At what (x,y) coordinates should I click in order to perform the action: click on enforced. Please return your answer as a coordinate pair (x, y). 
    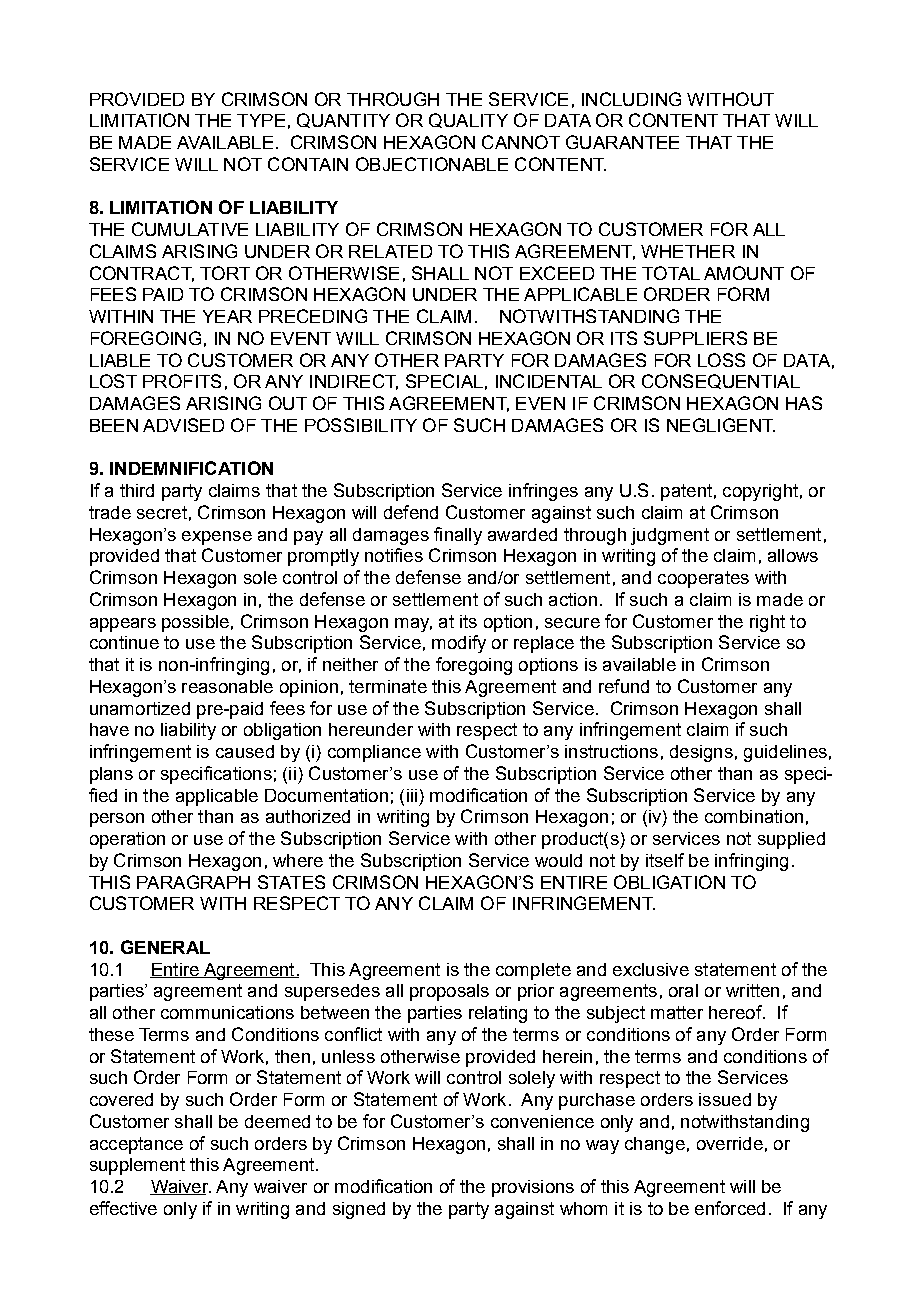
    Looking at the image, I should click on (730, 1208).
